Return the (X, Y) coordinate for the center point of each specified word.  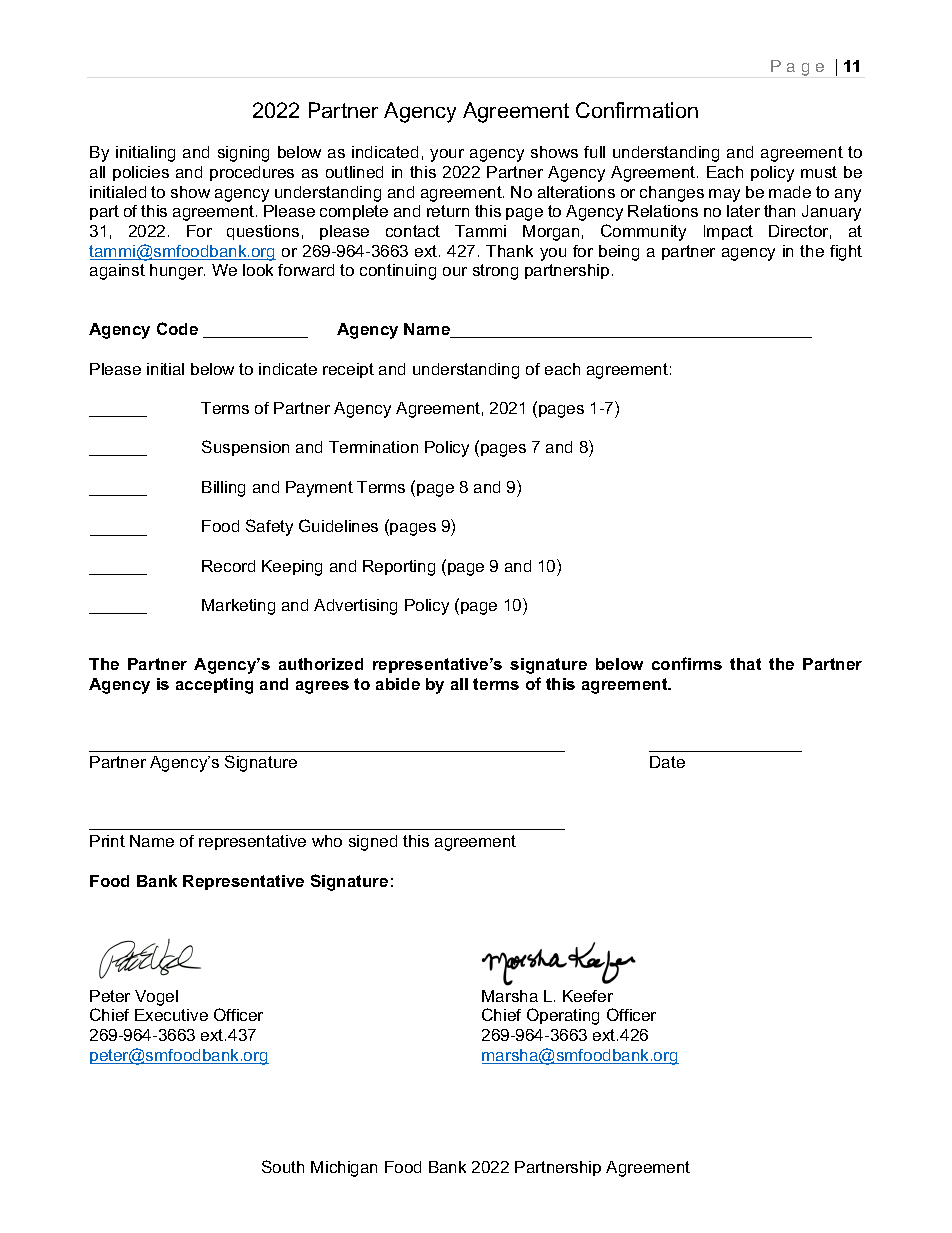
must (819, 172)
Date (667, 762)
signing (243, 154)
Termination (373, 447)
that (745, 664)
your (447, 155)
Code (177, 328)
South (283, 1166)
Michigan (344, 1169)
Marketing (238, 607)
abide (398, 684)
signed (373, 843)
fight (846, 253)
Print (107, 841)
